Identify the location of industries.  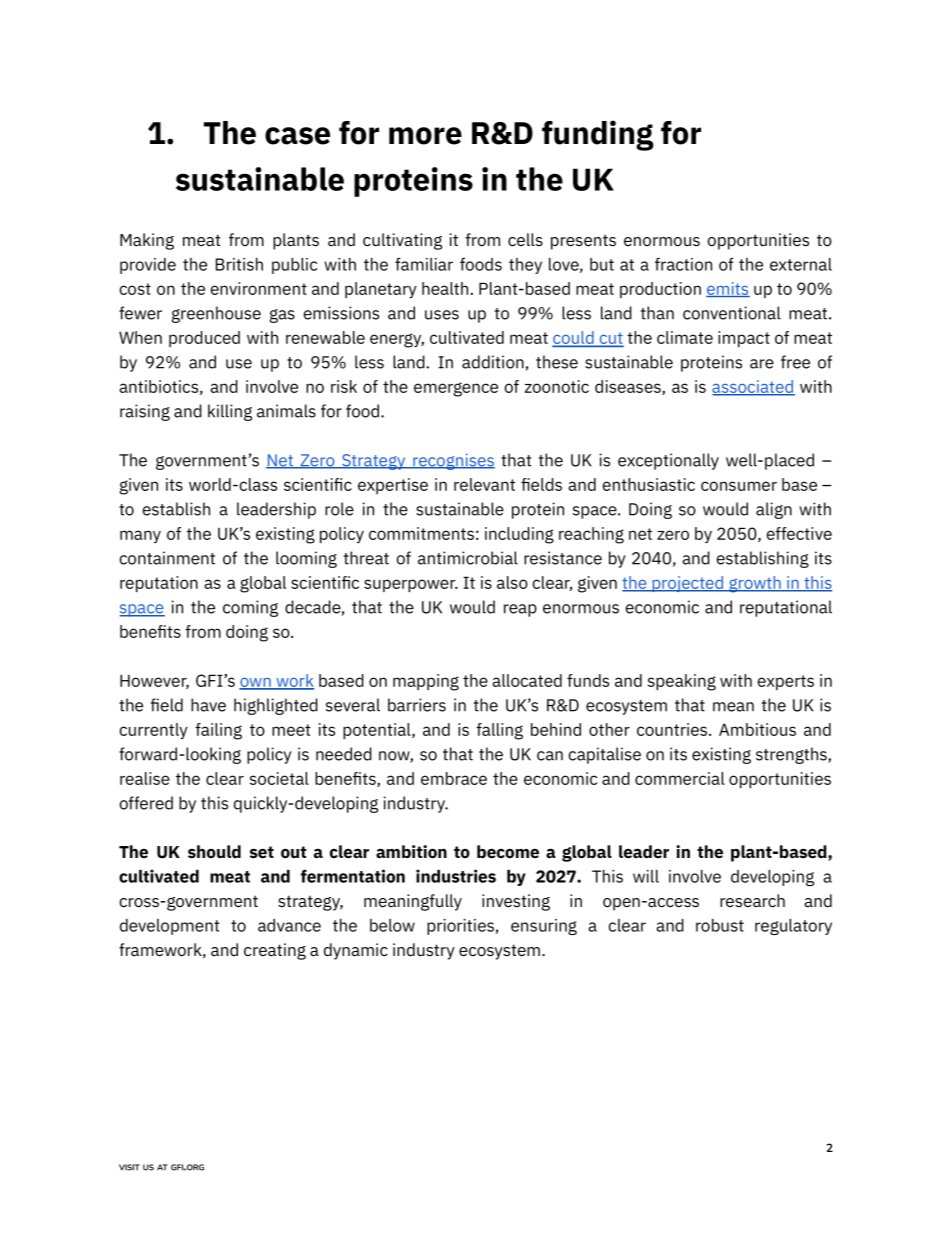
(456, 876).
